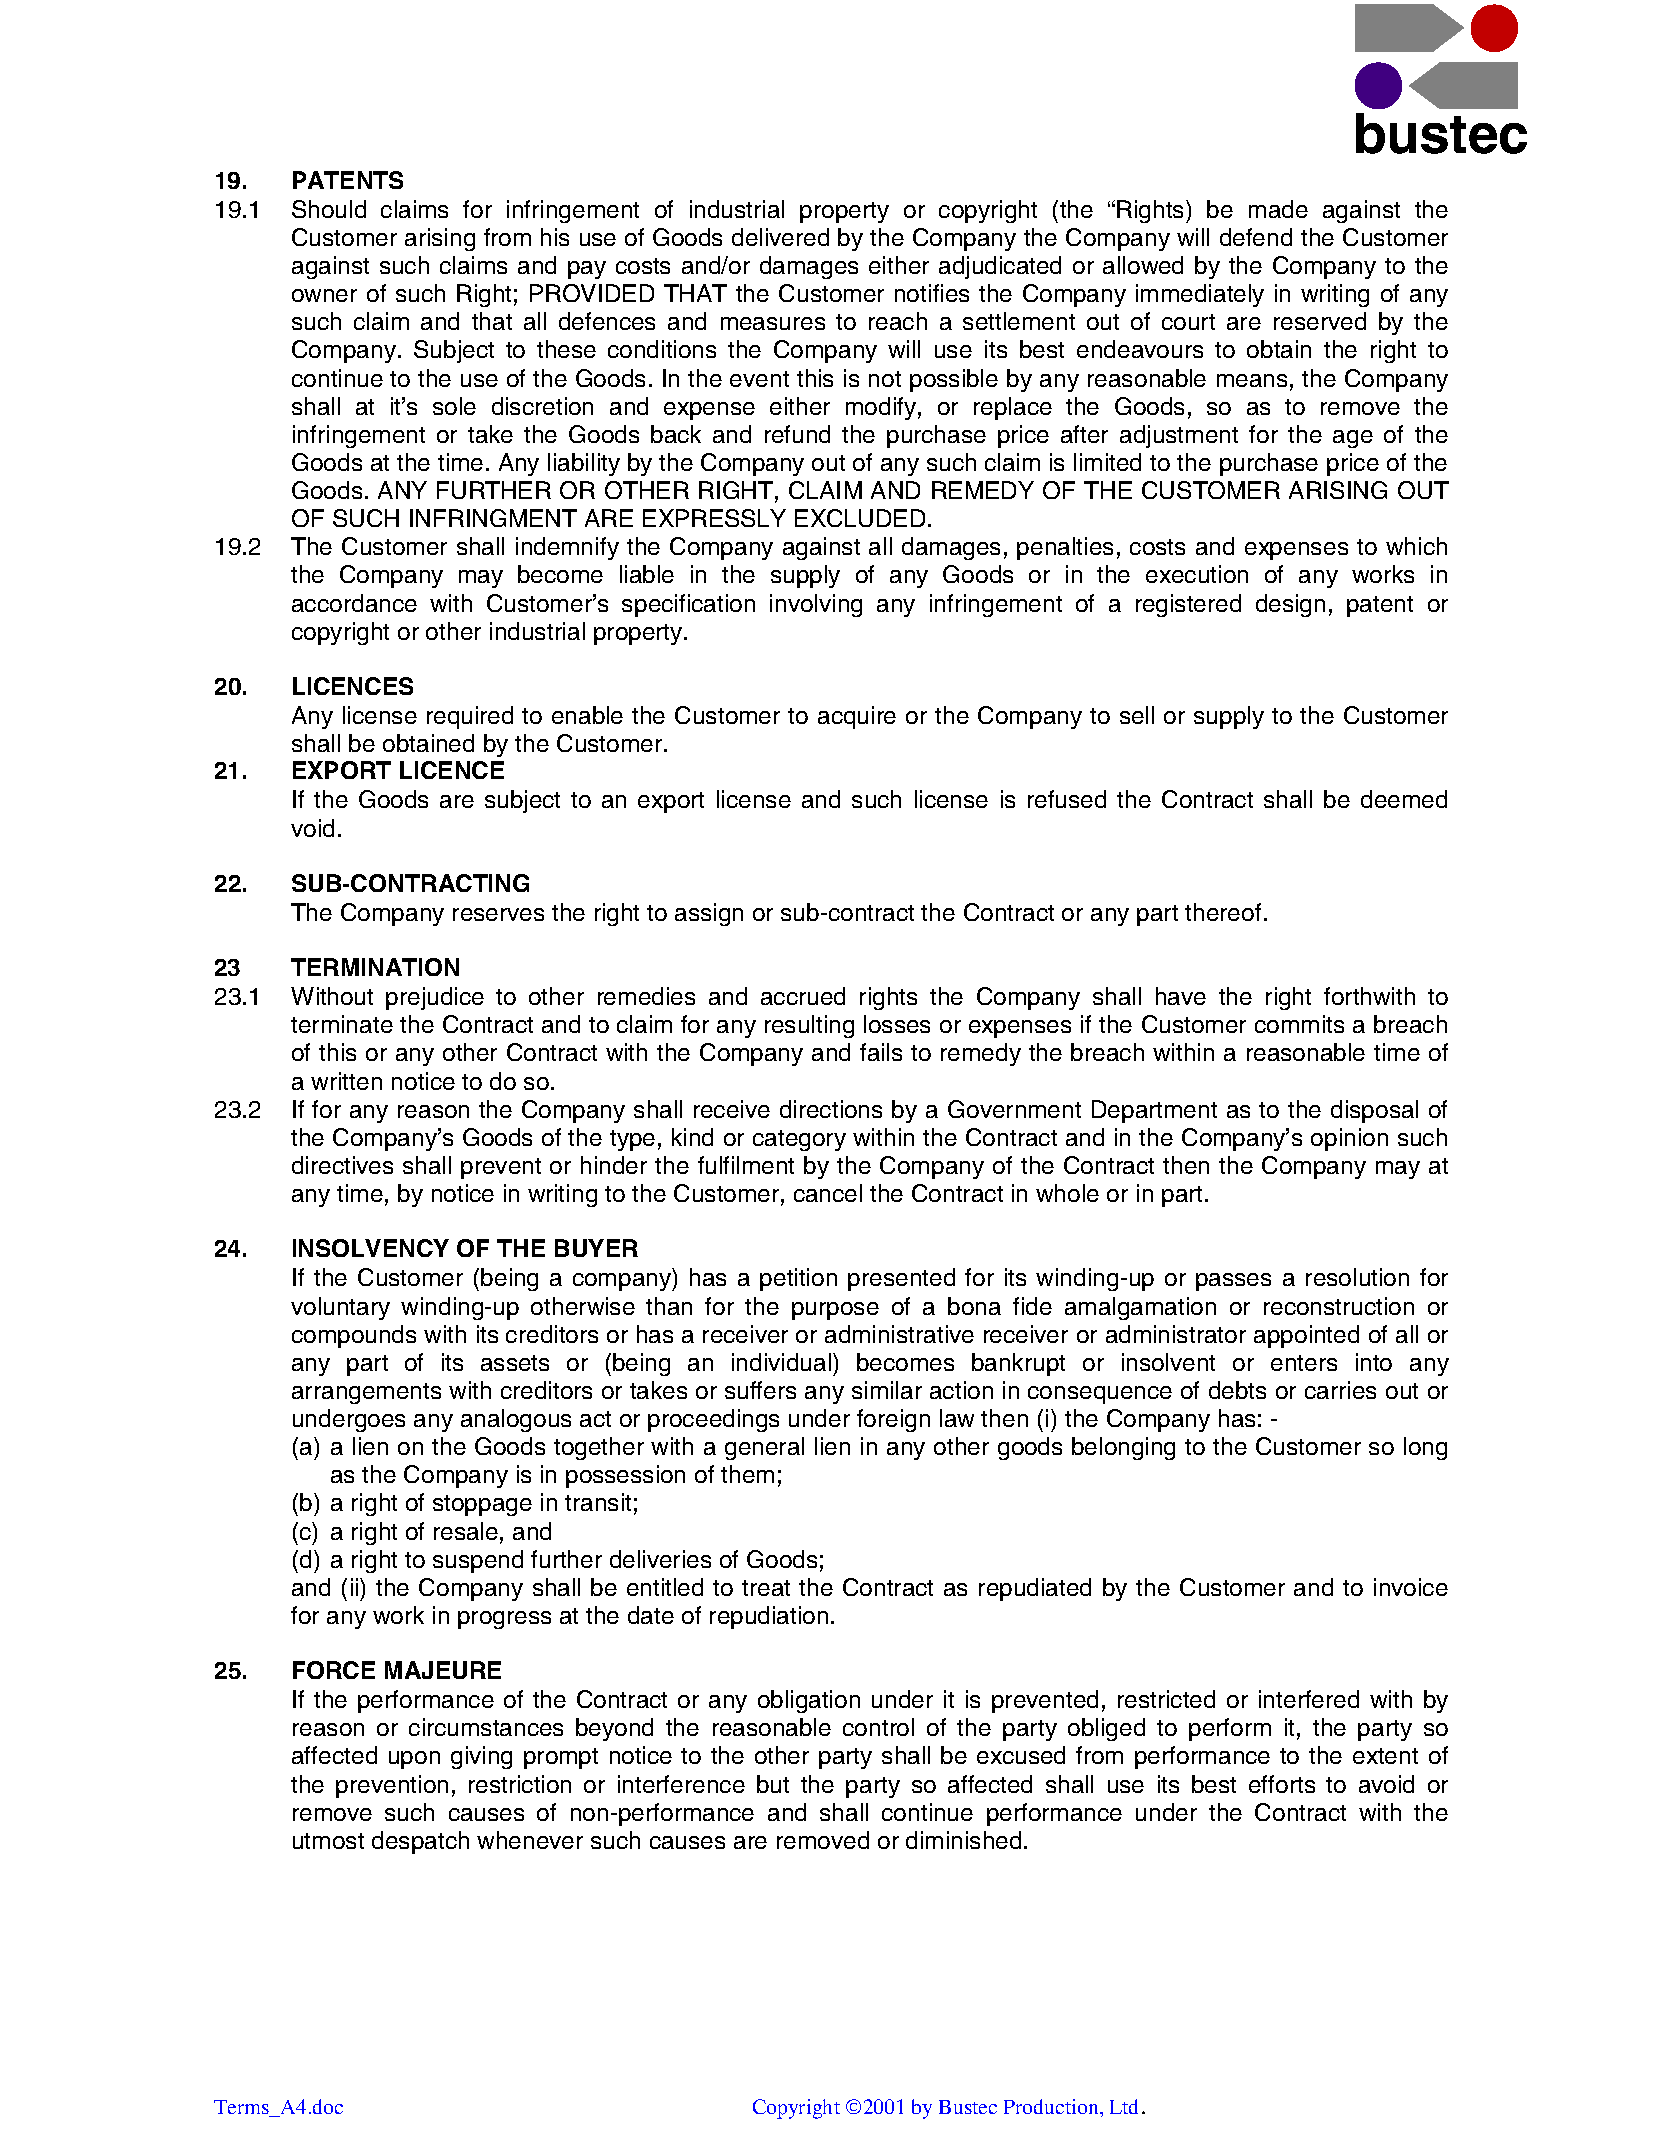 This screenshot has width=1663, height=2152. What do you see at coordinates (482, 1505) in the screenshot?
I see `stoppage` at bounding box center [482, 1505].
